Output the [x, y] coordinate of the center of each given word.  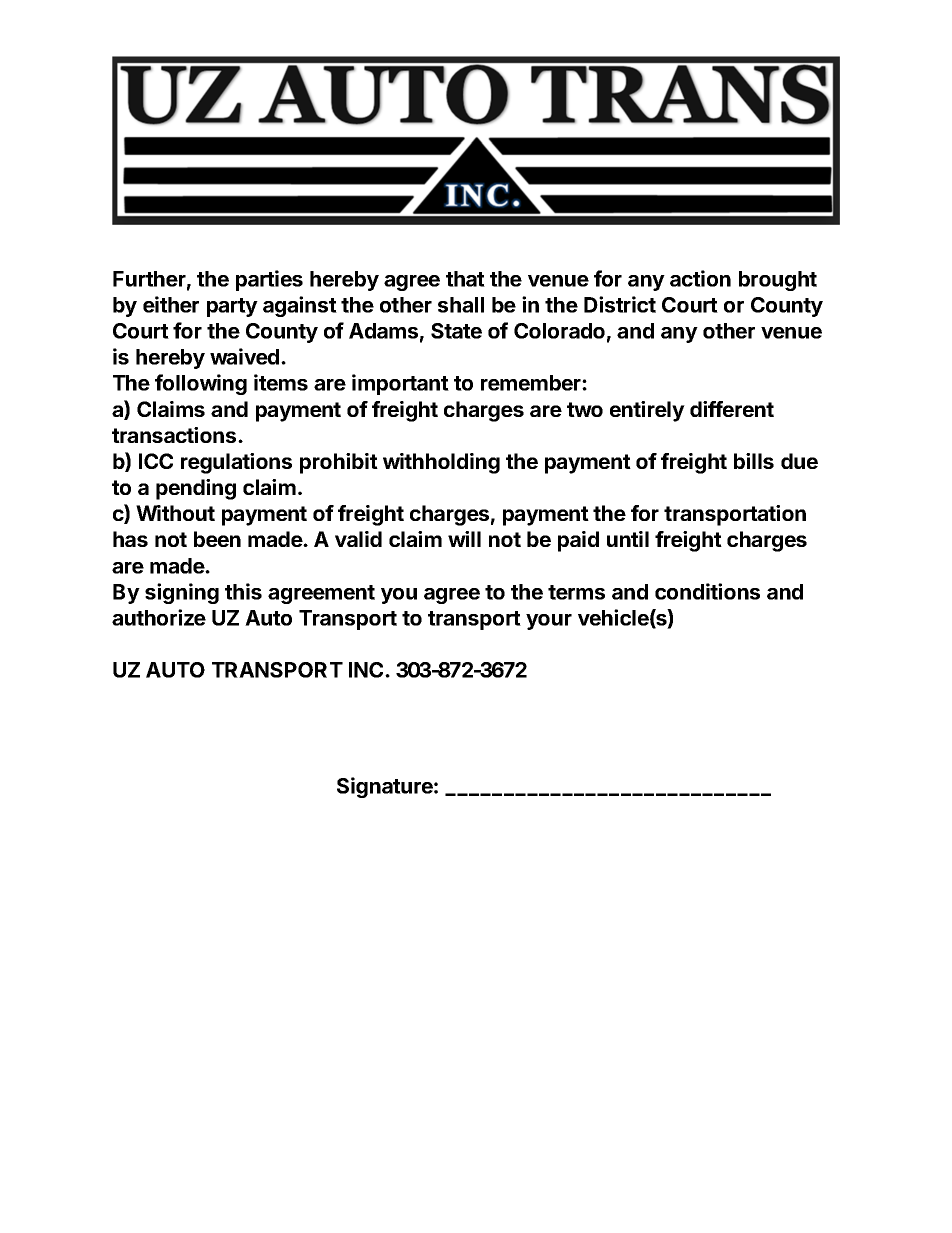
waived [246, 356]
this [243, 591]
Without [175, 513]
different [732, 409]
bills [754, 461]
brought [778, 281]
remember [532, 383]
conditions [707, 591]
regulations [236, 463]
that [465, 279]
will [464, 539]
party [232, 307]
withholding [441, 463]
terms [576, 592]
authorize [159, 617]
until [628, 539]
